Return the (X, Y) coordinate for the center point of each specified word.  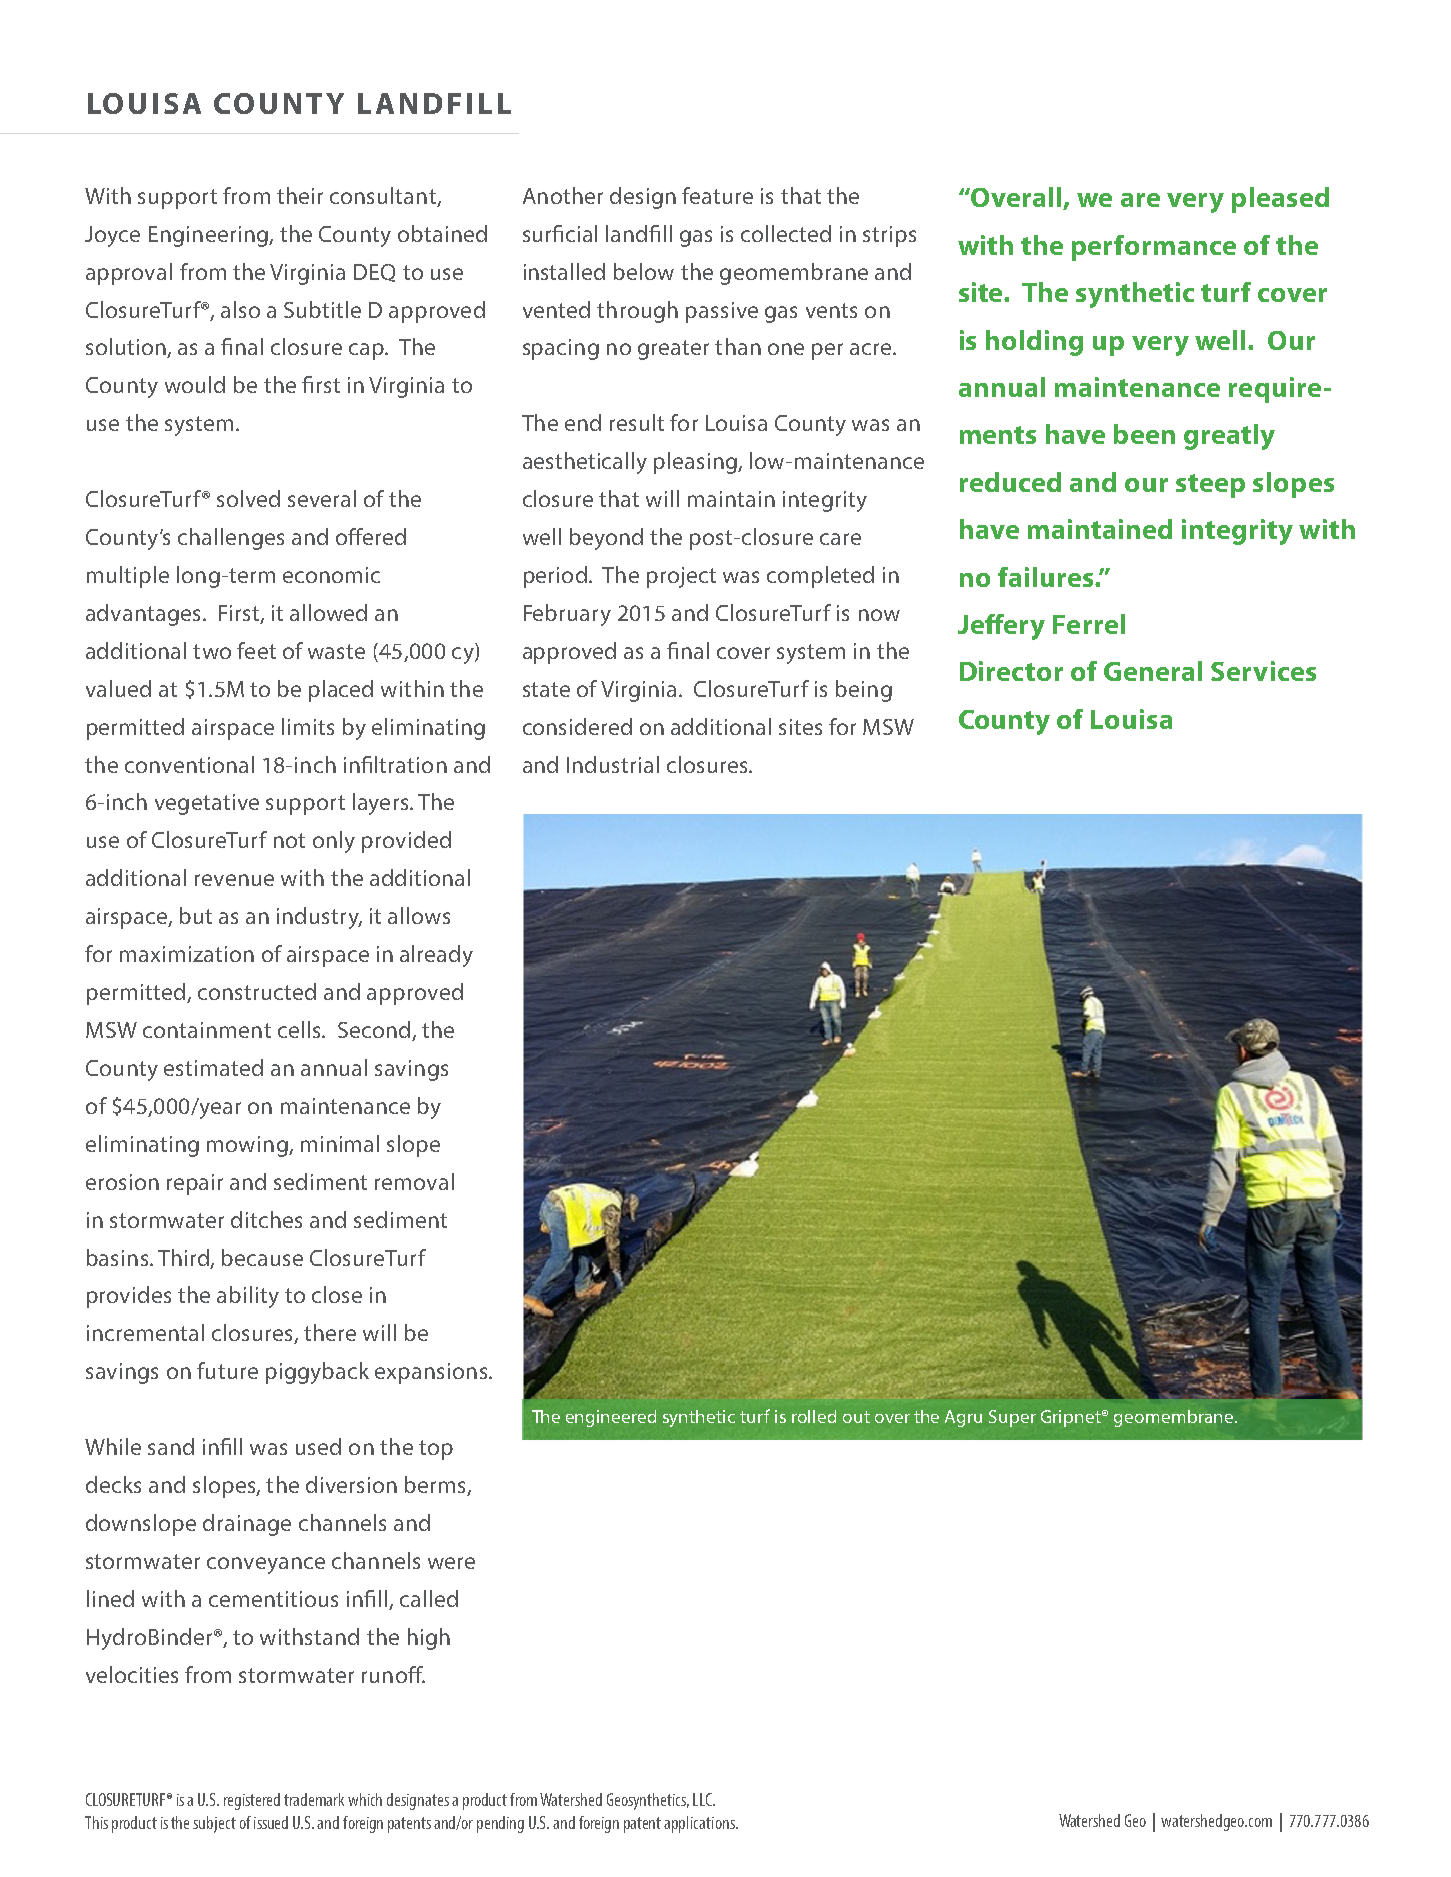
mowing (248, 1146)
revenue (234, 880)
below (644, 271)
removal (414, 1181)
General (1153, 671)
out (856, 1417)
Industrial (613, 764)
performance (1154, 248)
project (681, 577)
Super (1012, 1418)
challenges (231, 539)
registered (252, 1801)
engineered (611, 1418)
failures (1047, 577)
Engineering (209, 236)
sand (171, 1446)
